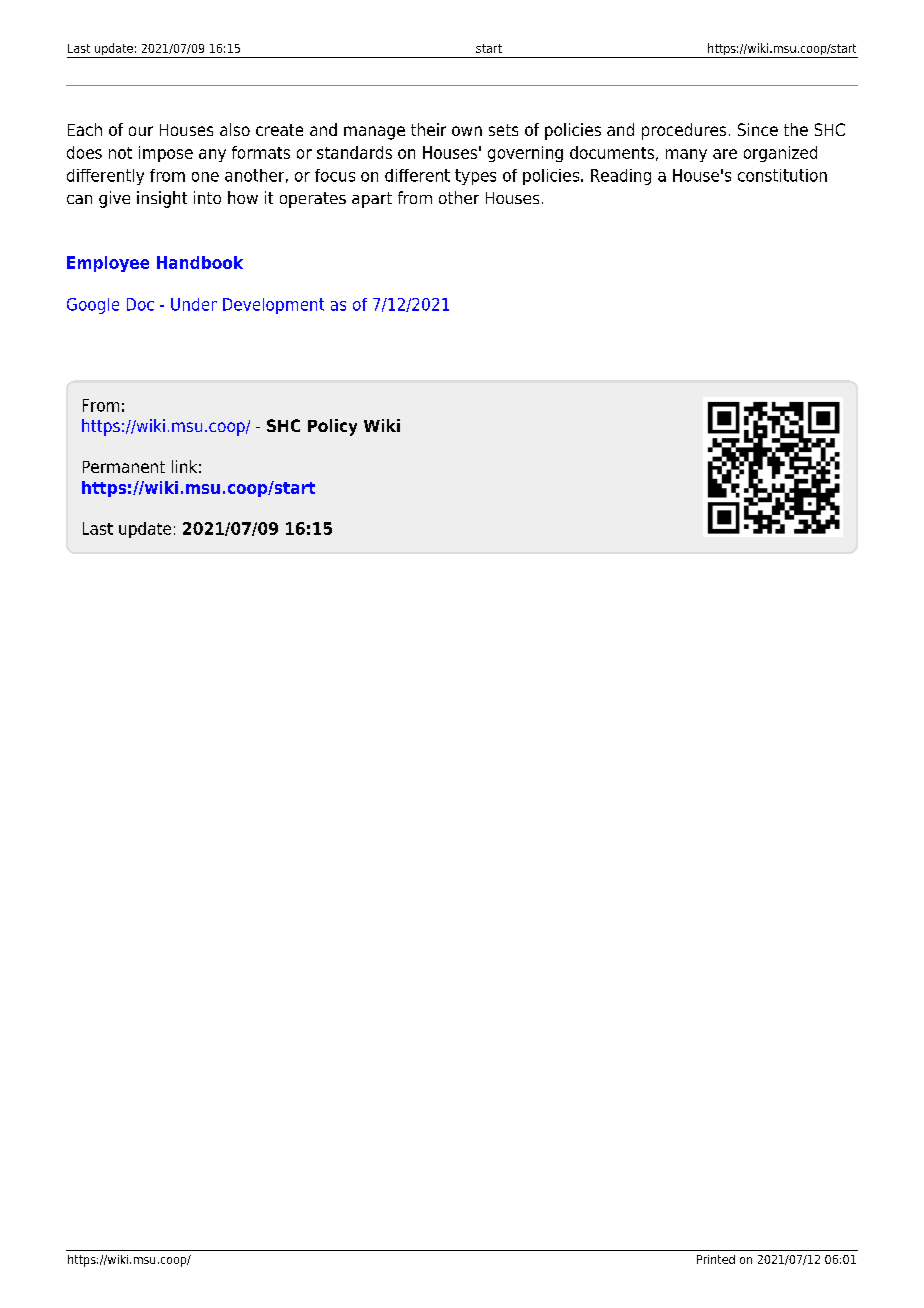  Describe the element at coordinates (716, 1259) in the screenshot. I see `Printed` at that location.
